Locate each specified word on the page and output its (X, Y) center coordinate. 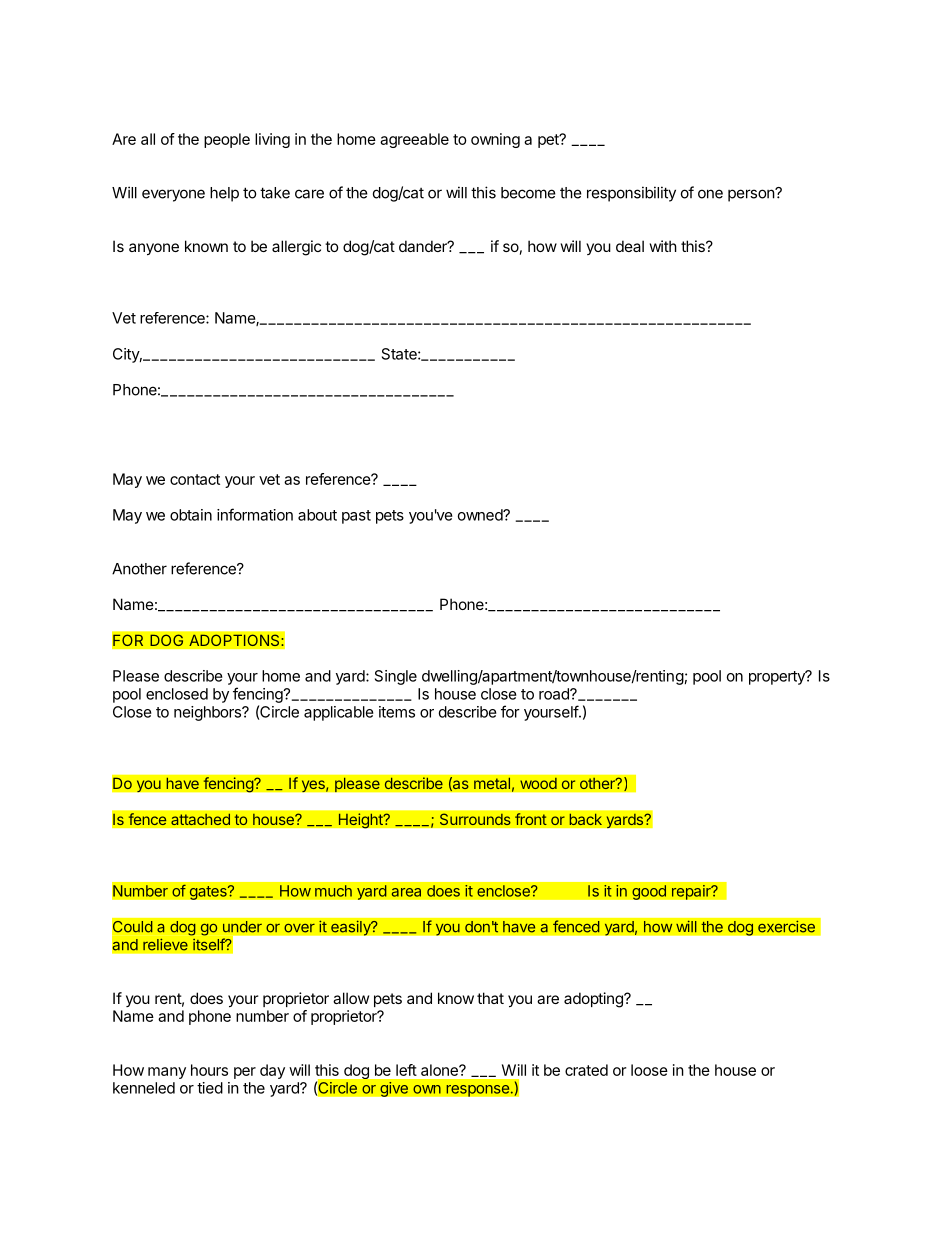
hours (209, 1070)
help (224, 194)
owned (481, 515)
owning (495, 140)
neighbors (208, 713)
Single (396, 677)
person (752, 195)
